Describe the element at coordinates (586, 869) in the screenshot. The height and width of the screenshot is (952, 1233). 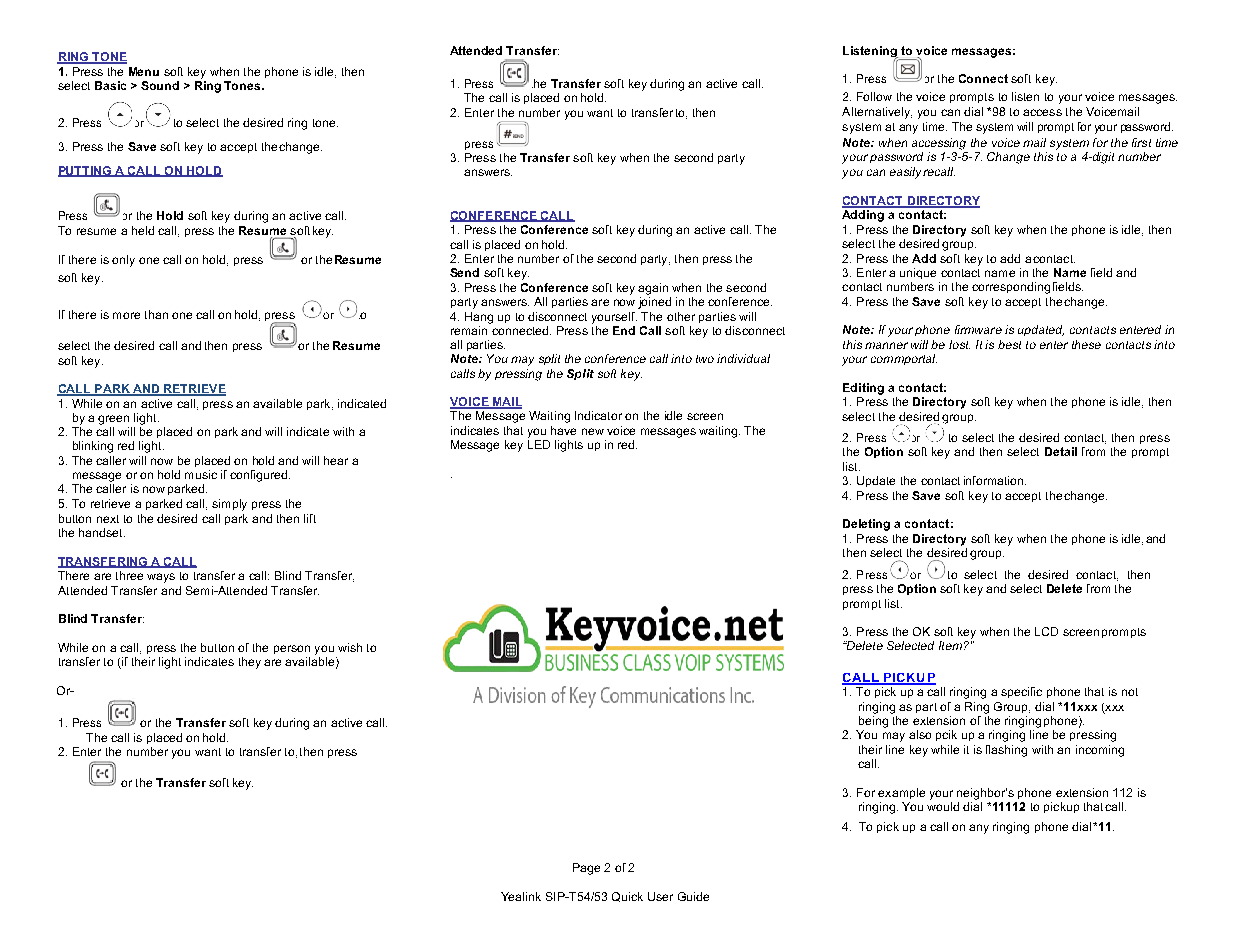
I see `Page` at that location.
